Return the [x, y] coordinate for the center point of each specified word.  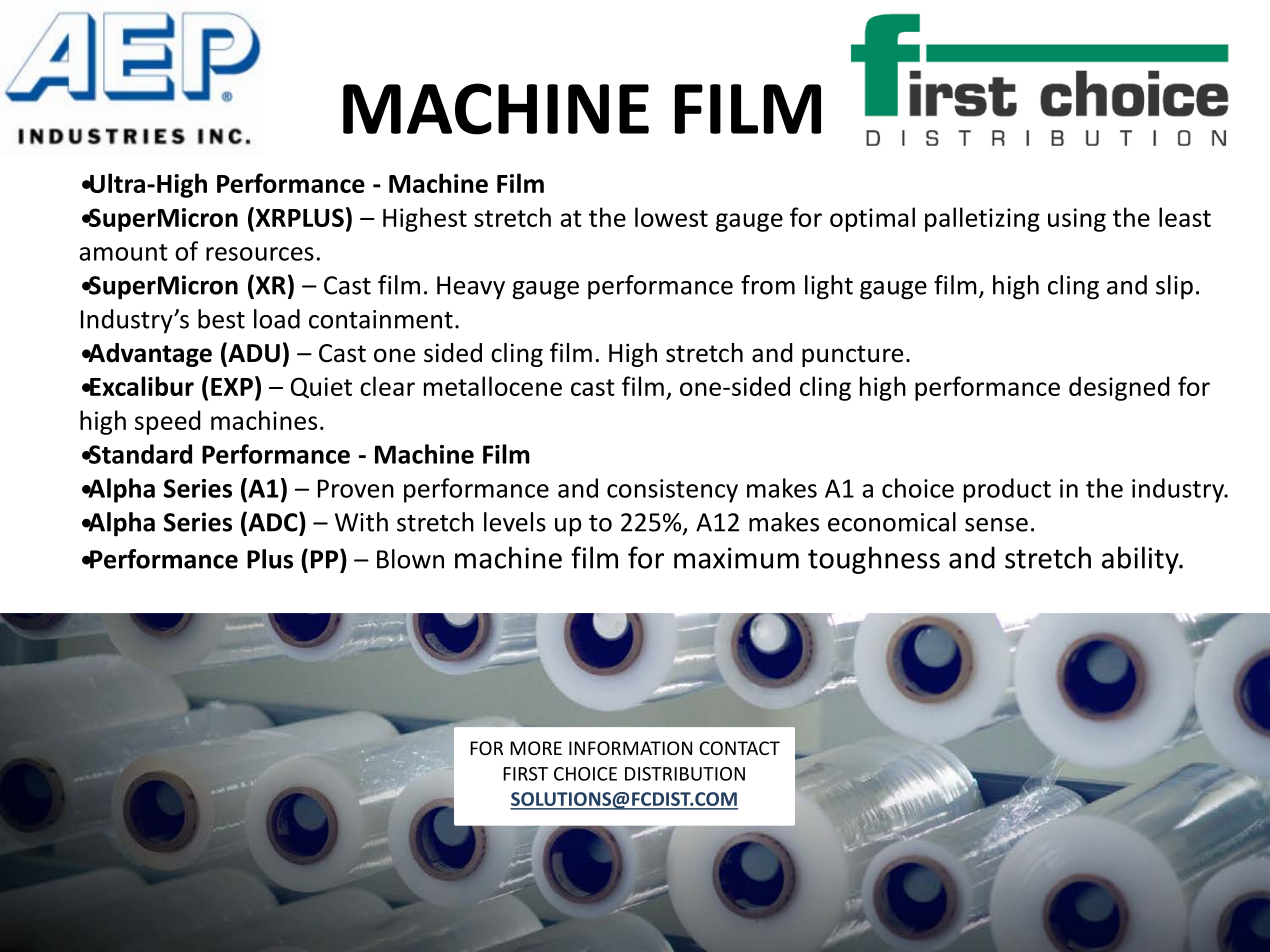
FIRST [525, 774]
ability [1141, 560]
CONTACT [739, 748]
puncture [852, 356]
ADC [273, 523]
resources [260, 254]
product [1007, 490]
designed [1119, 388]
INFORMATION [630, 748]
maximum [736, 558]
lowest [671, 217]
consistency [672, 491]
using [1077, 220]
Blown [410, 559]
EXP [232, 387]
